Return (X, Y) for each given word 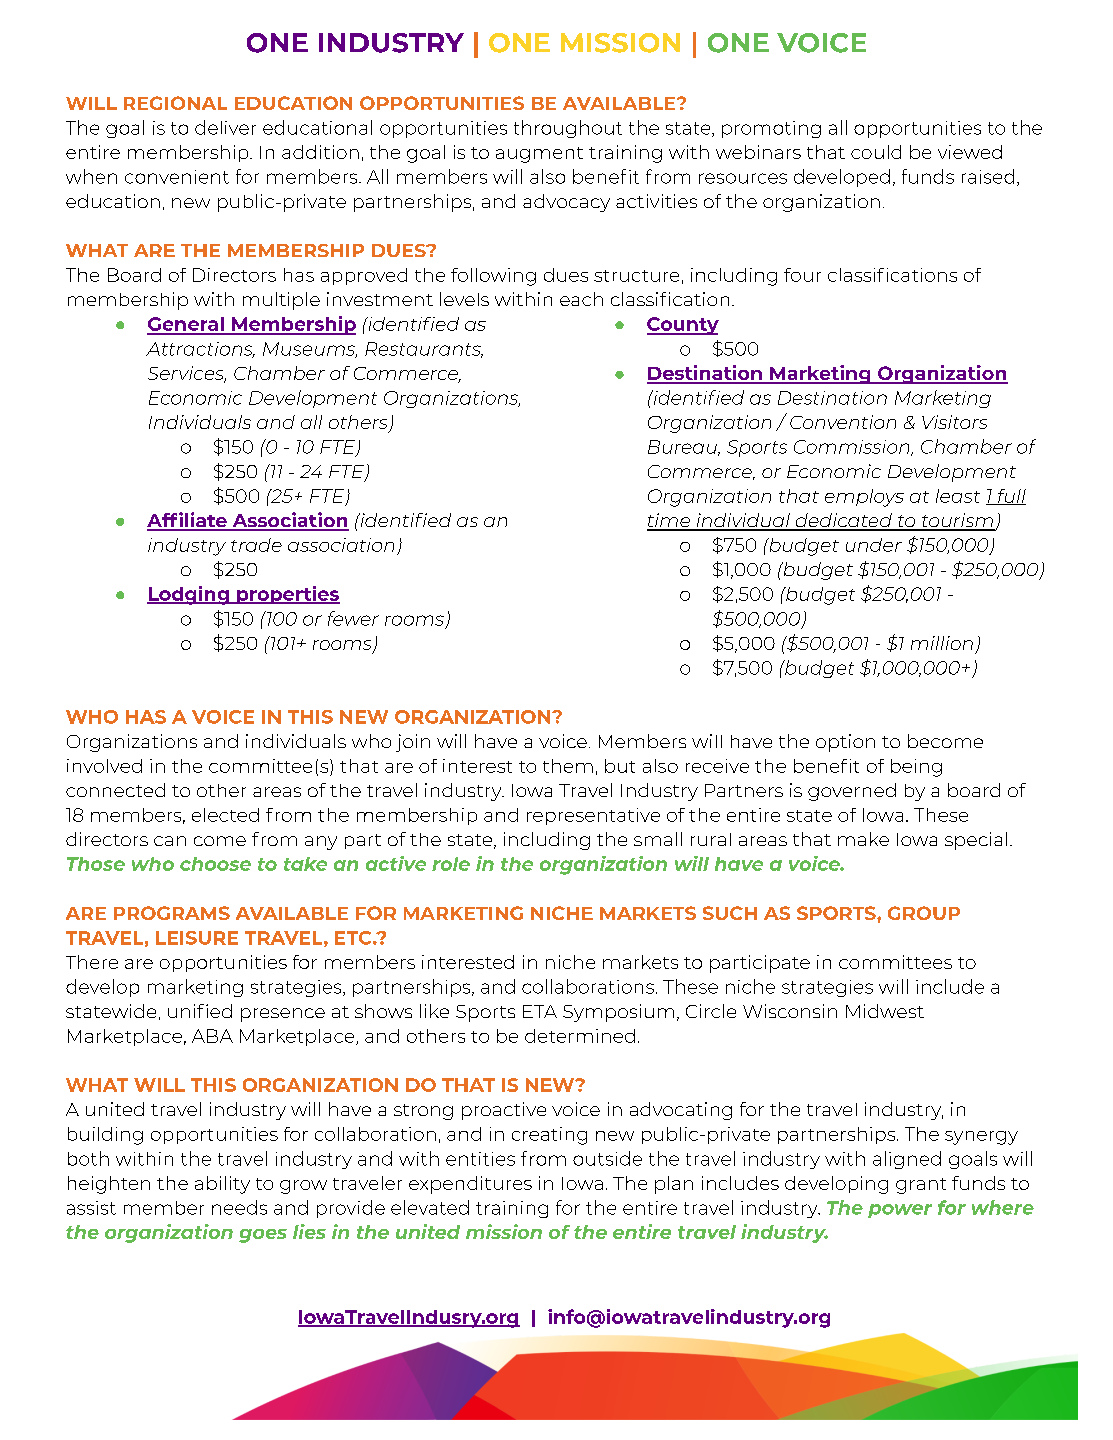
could (876, 152)
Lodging (189, 595)
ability (222, 1185)
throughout (568, 129)
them (568, 766)
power (900, 1211)
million (942, 643)
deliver (225, 127)
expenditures (470, 1185)
